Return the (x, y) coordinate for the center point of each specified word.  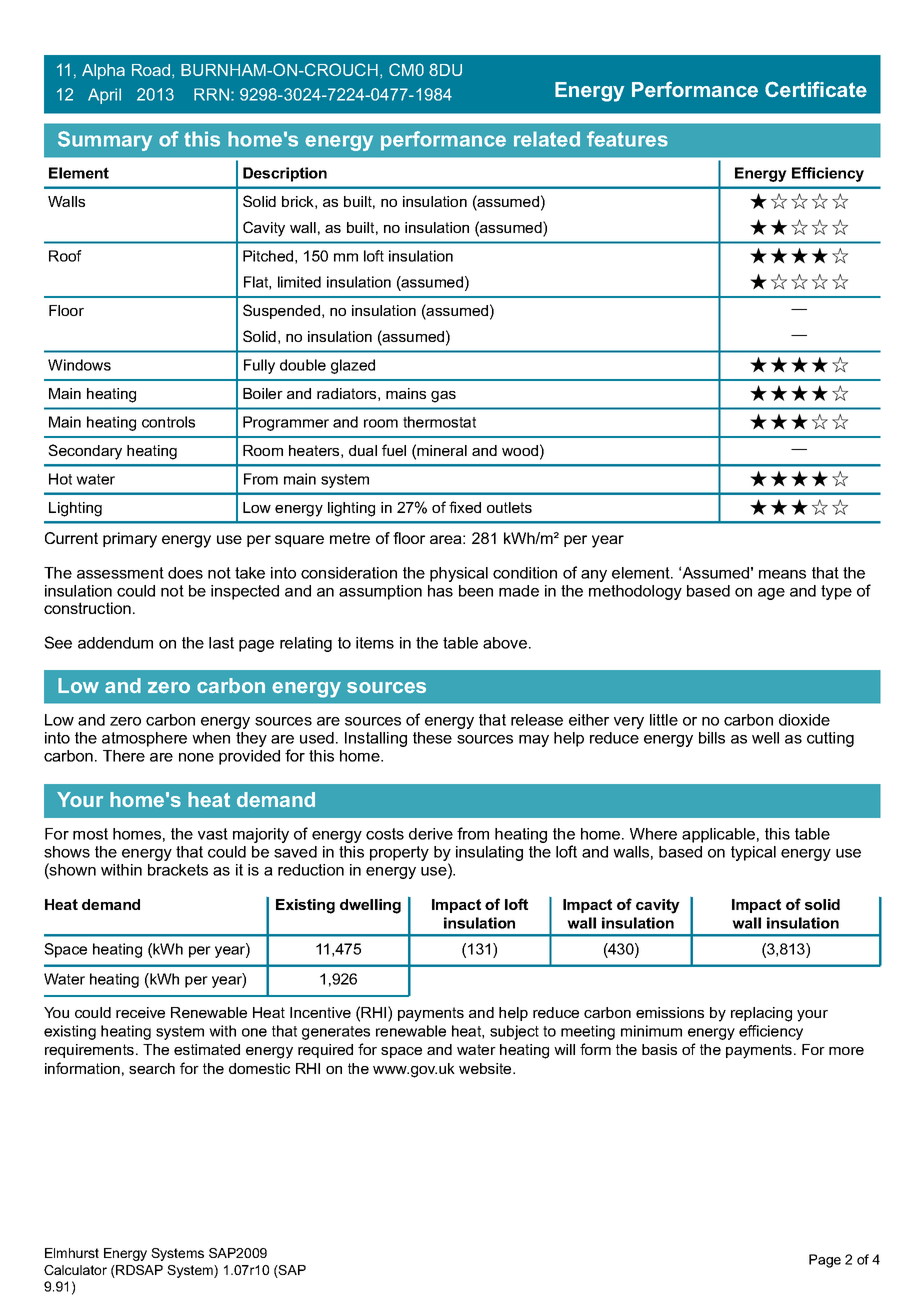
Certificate (816, 89)
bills (712, 738)
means (782, 574)
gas (443, 397)
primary (130, 540)
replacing (761, 1014)
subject (514, 1032)
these (432, 738)
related (547, 139)
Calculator (75, 1270)
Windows (79, 365)
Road (152, 71)
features (627, 139)
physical (459, 574)
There (124, 756)
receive (140, 1012)
